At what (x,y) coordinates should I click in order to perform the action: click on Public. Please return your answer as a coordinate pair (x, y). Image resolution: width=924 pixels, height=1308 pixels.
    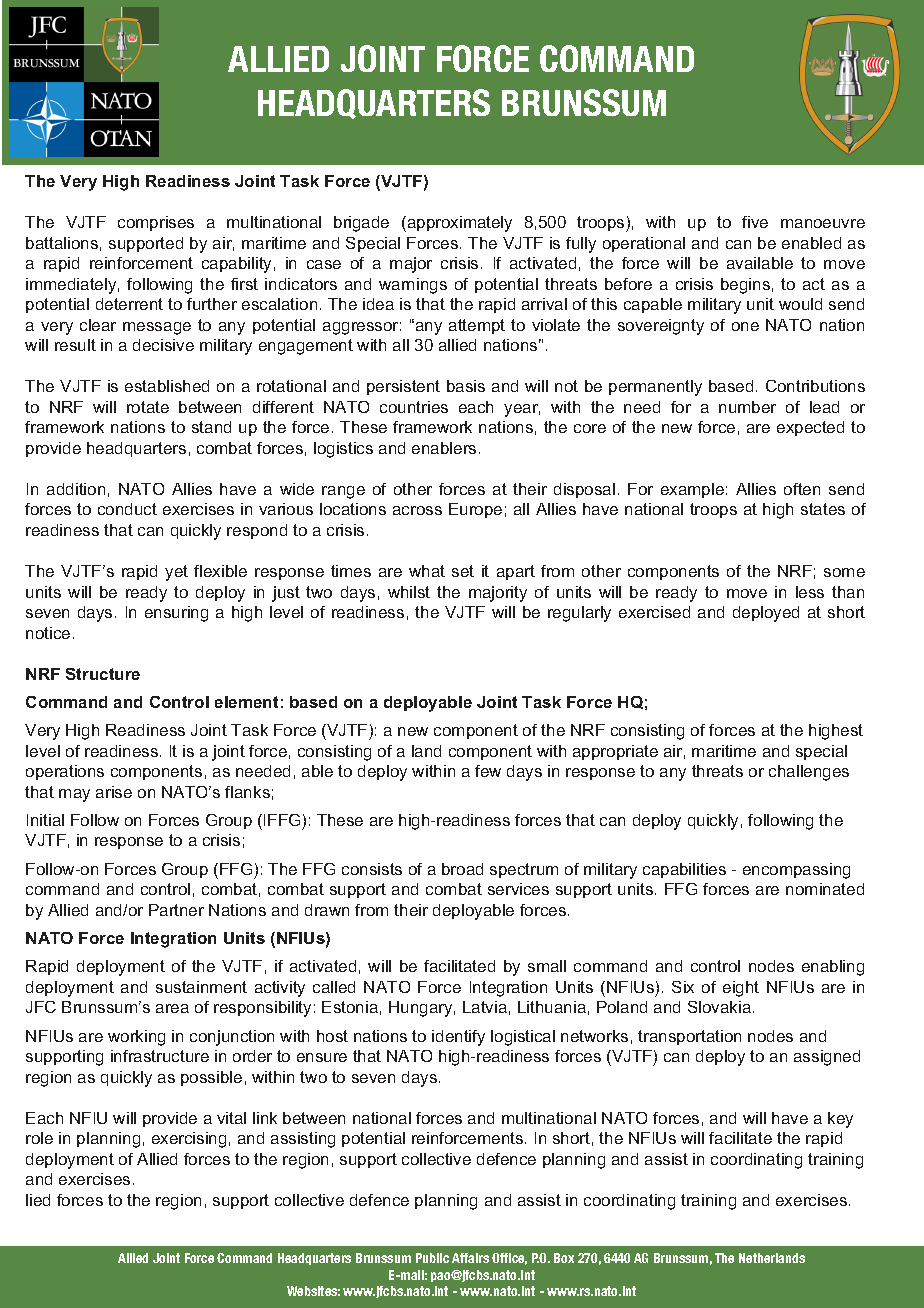
    Looking at the image, I should click on (432, 1258).
